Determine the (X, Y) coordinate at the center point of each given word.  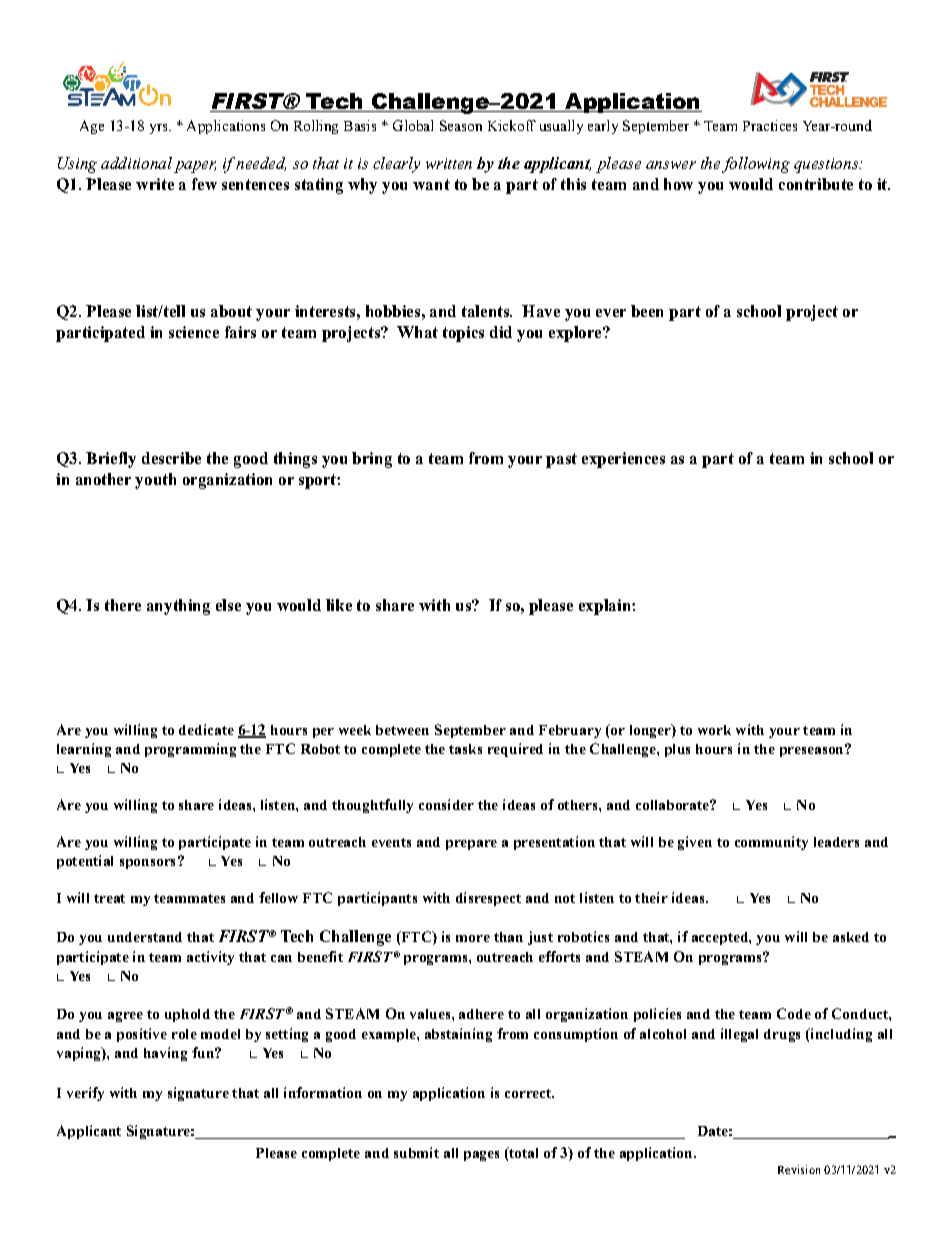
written (449, 163)
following (756, 165)
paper (195, 167)
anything (178, 607)
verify (85, 1094)
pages (481, 1156)
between (402, 730)
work (714, 730)
